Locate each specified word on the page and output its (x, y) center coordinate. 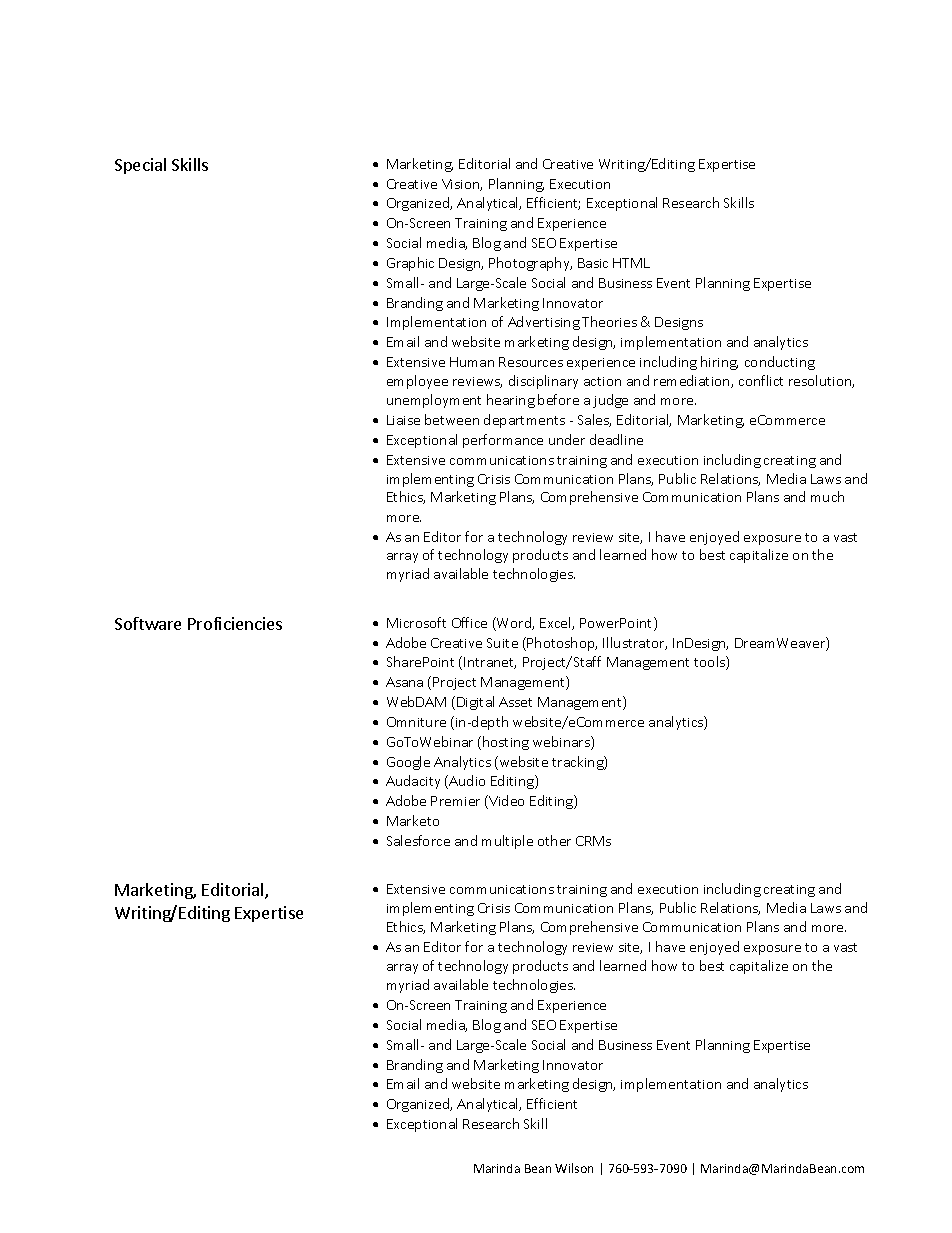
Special (140, 166)
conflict (761, 380)
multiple (507, 842)
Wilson (574, 1168)
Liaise (403, 420)
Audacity (413, 782)
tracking (578, 763)
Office (469, 622)
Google (408, 763)
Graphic (410, 264)
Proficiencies (235, 623)
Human (472, 362)
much (827, 496)
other (554, 840)
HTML (631, 263)
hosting (506, 743)
